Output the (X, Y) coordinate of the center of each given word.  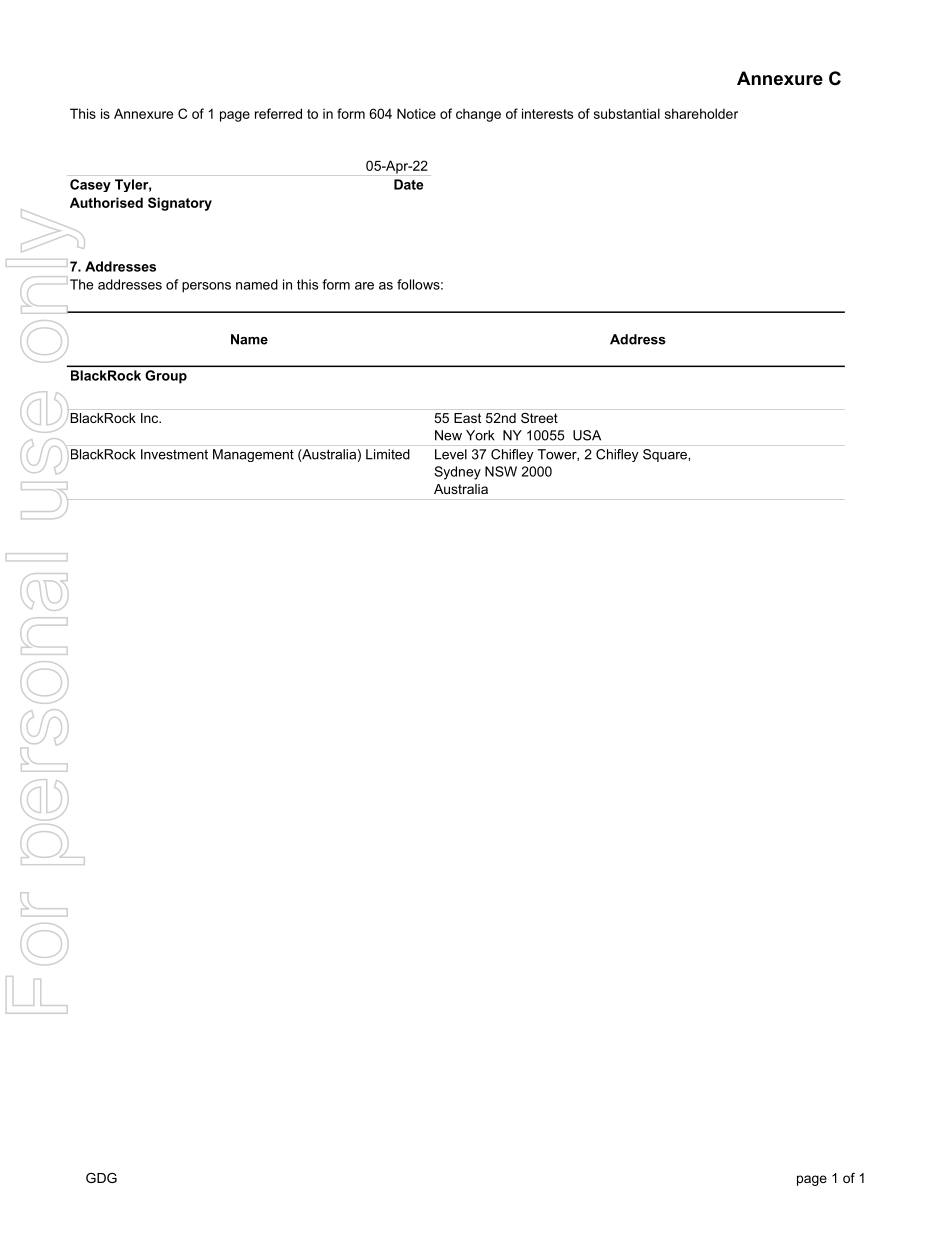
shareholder (701, 113)
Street (539, 418)
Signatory (180, 204)
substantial (627, 113)
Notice (416, 113)
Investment (174, 454)
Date (408, 184)
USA (587, 435)
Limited (388, 454)
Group (166, 377)
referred (278, 113)
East (468, 418)
